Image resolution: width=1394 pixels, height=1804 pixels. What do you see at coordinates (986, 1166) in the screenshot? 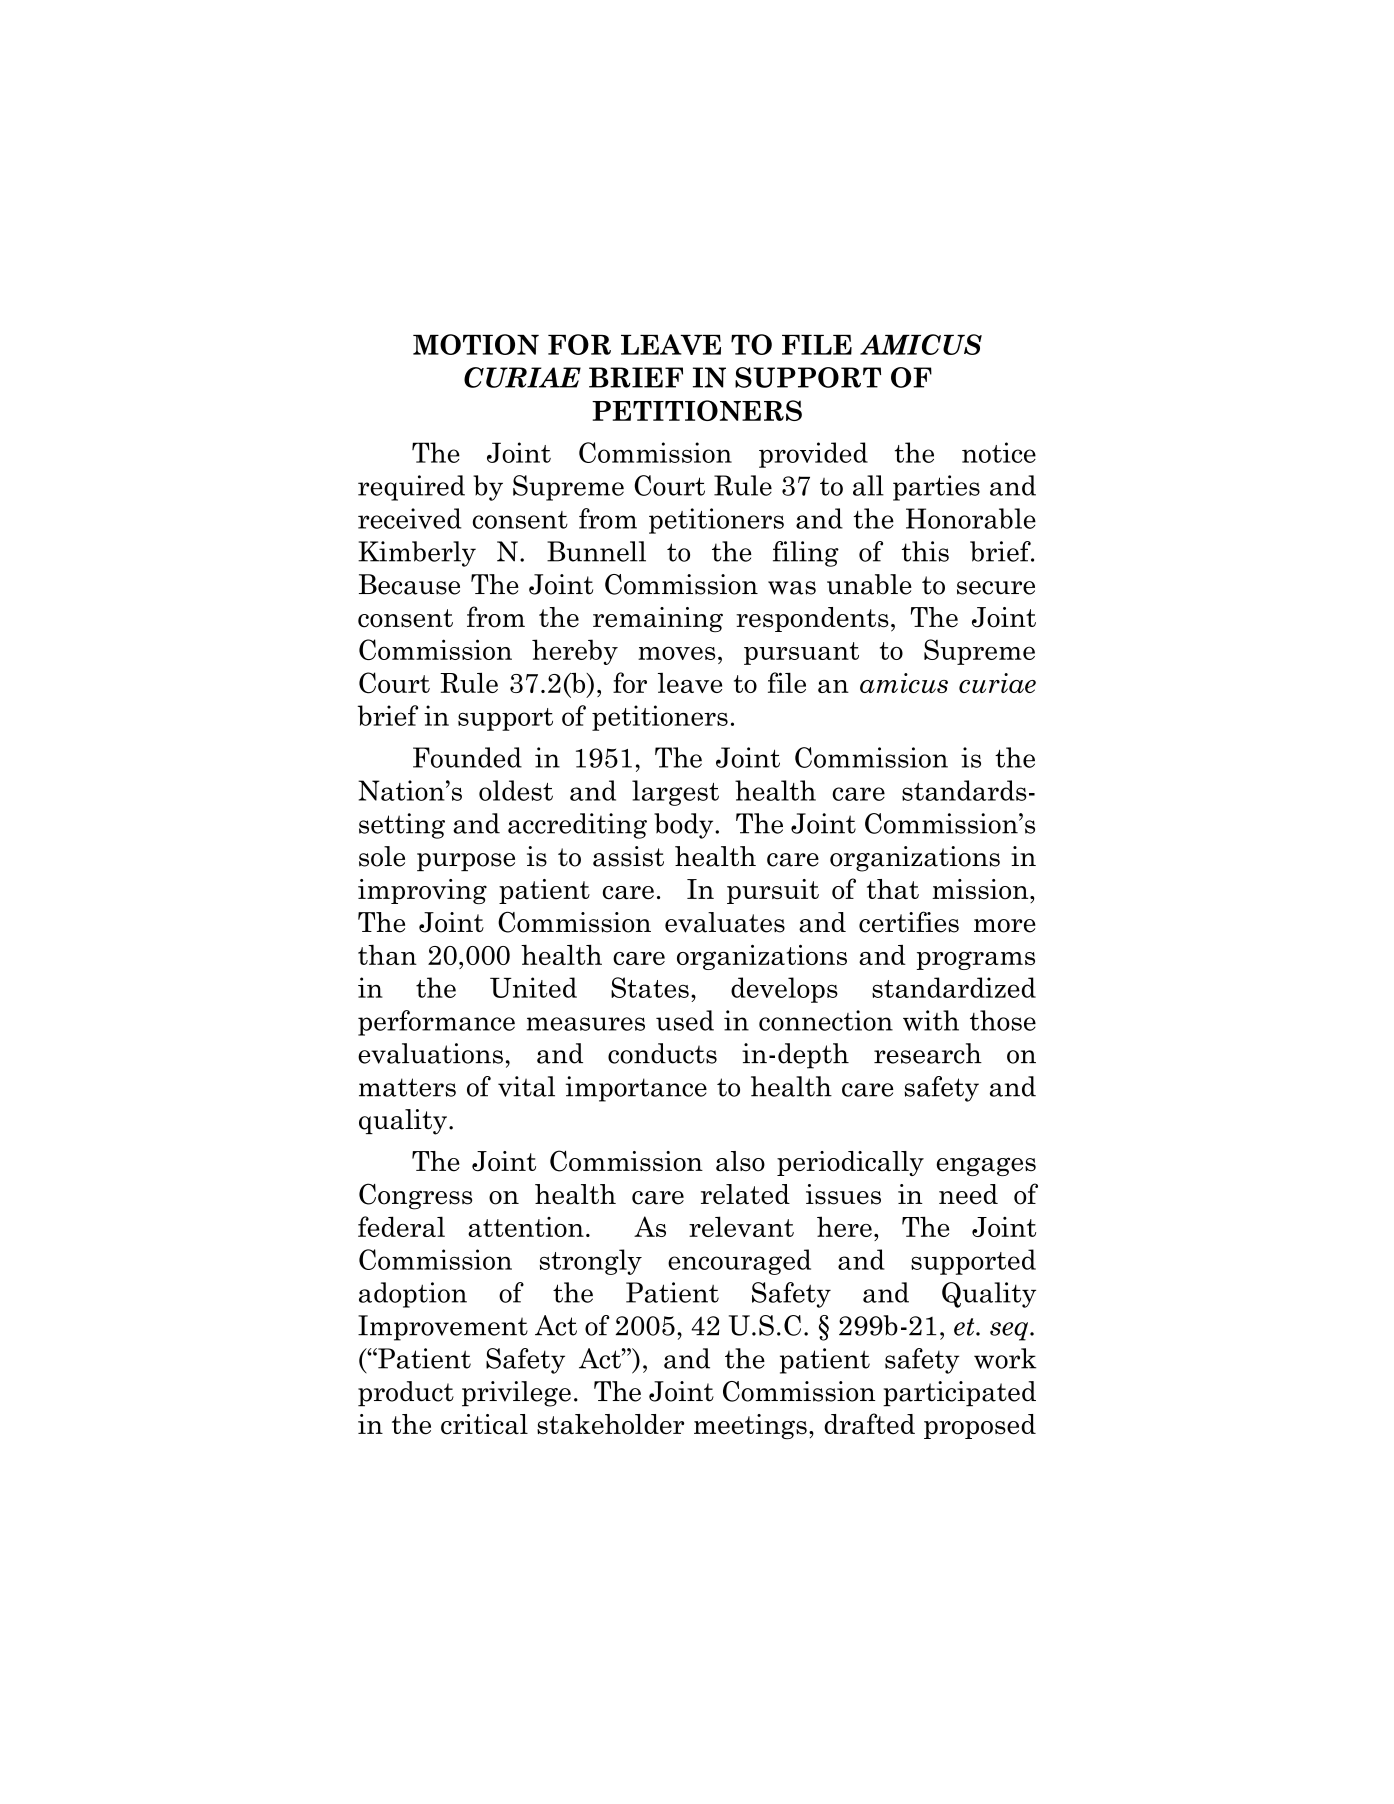
I see `engages` at bounding box center [986, 1166].
